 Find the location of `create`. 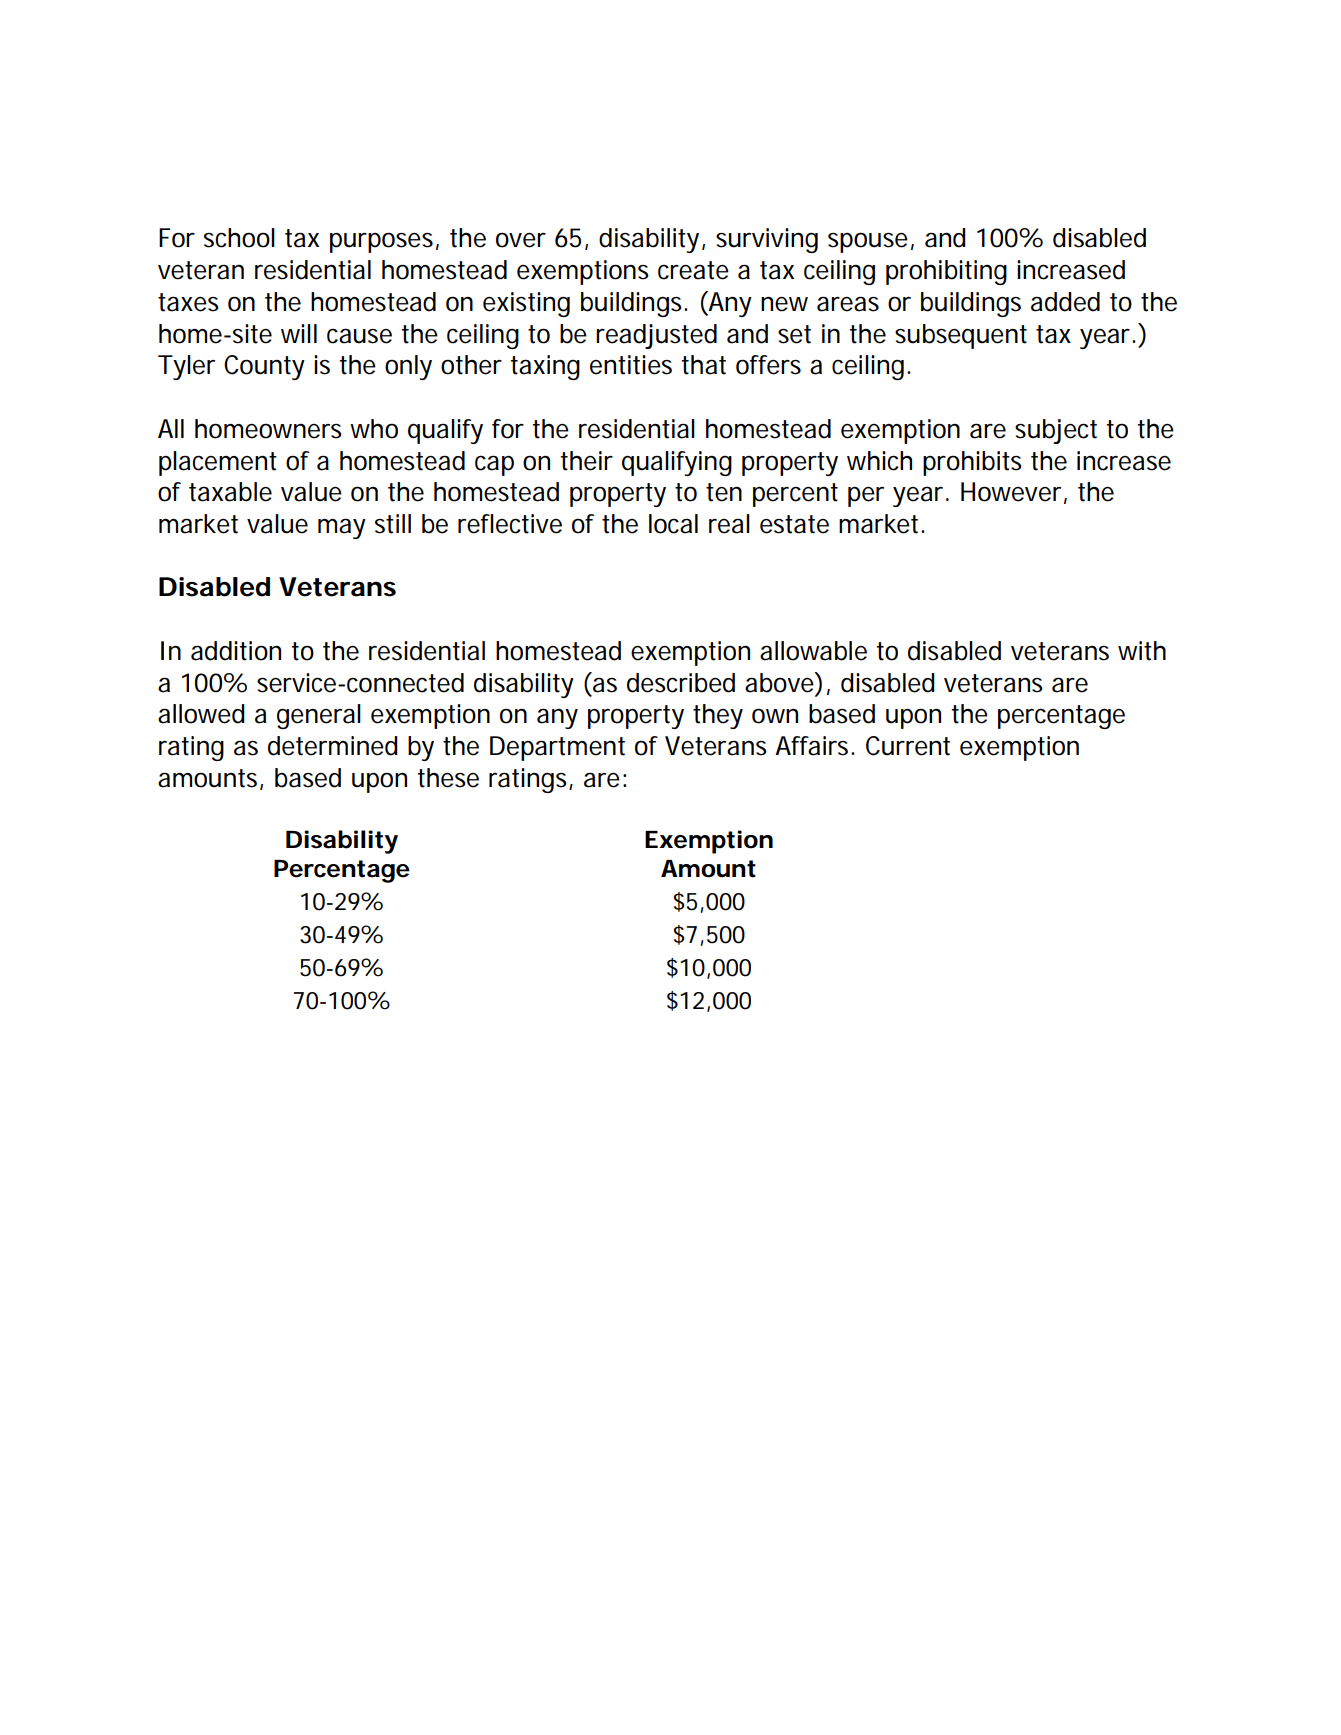

create is located at coordinates (693, 270).
